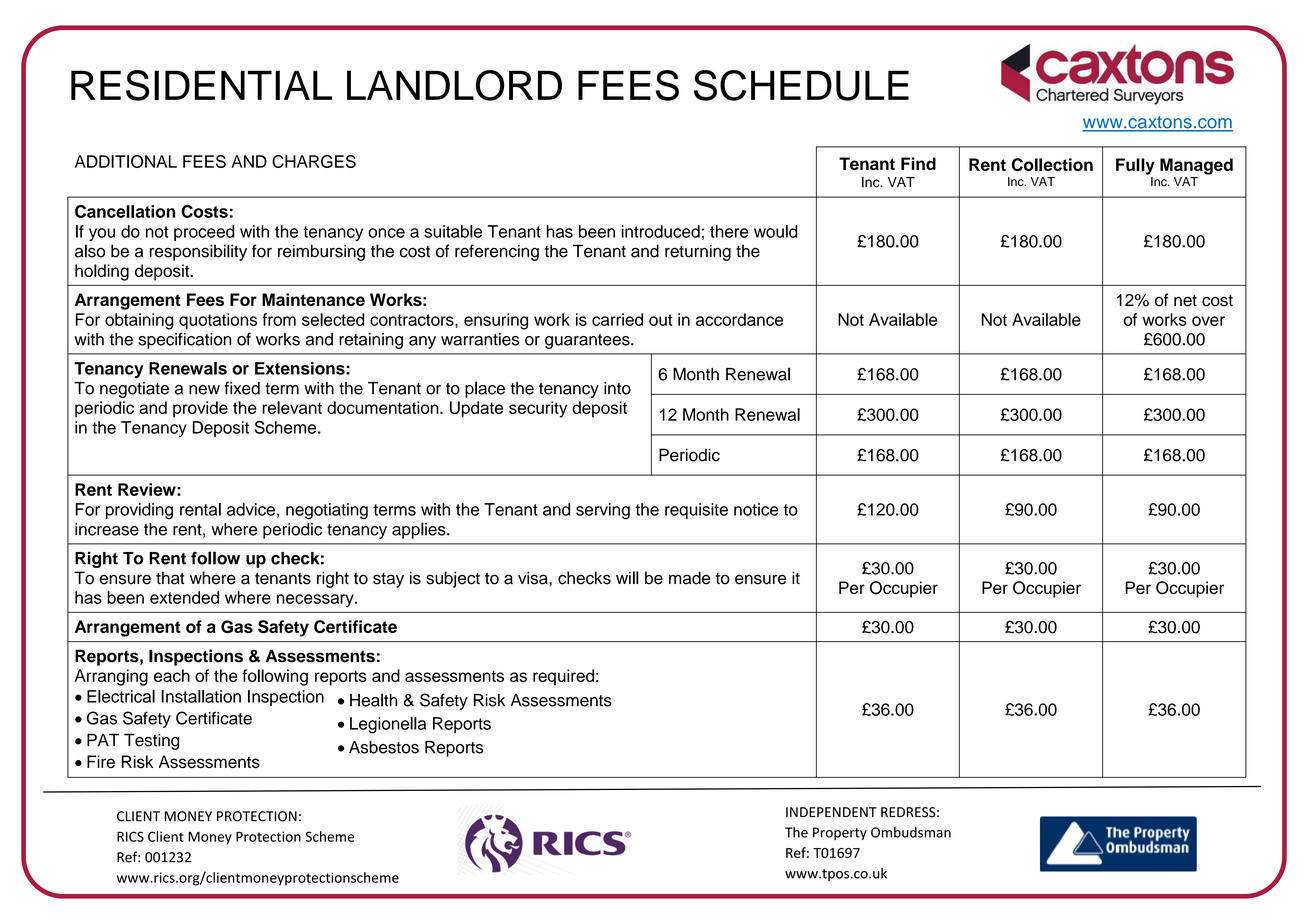 This document has width=1308, height=924. What do you see at coordinates (563, 677) in the document?
I see `required` at bounding box center [563, 677].
